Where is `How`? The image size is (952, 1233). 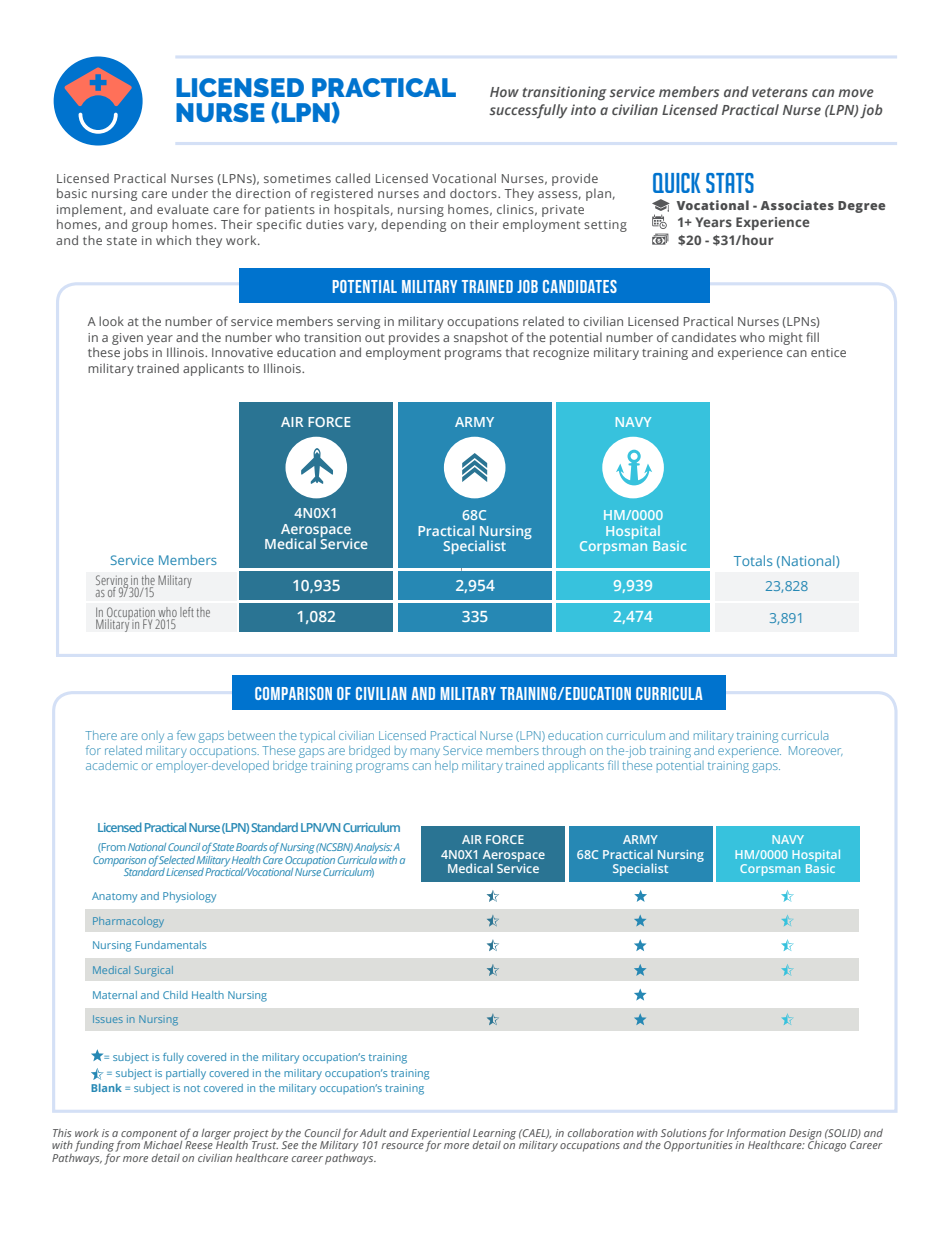 How is located at coordinates (504, 92).
